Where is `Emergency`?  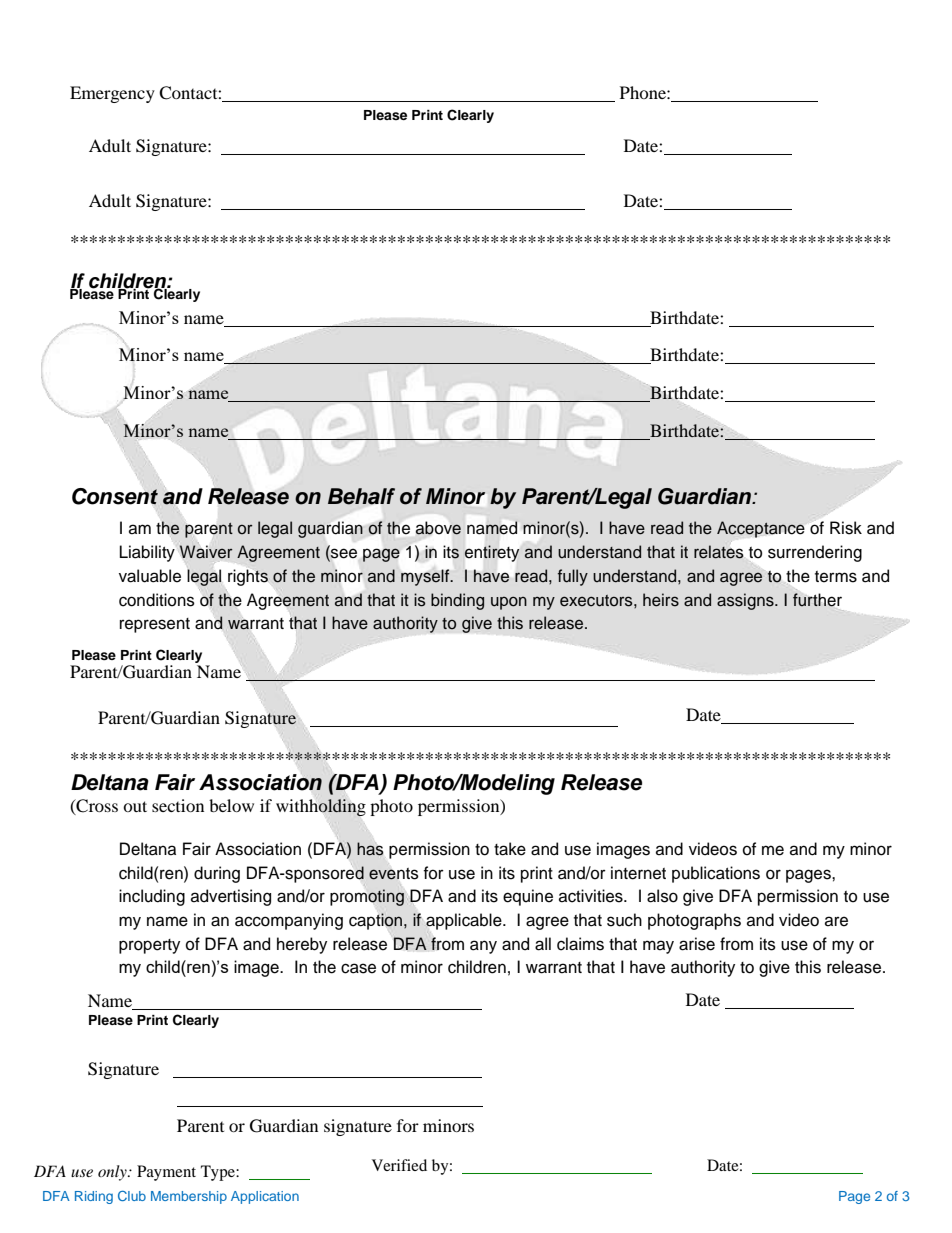
Emergency is located at coordinates (112, 94).
